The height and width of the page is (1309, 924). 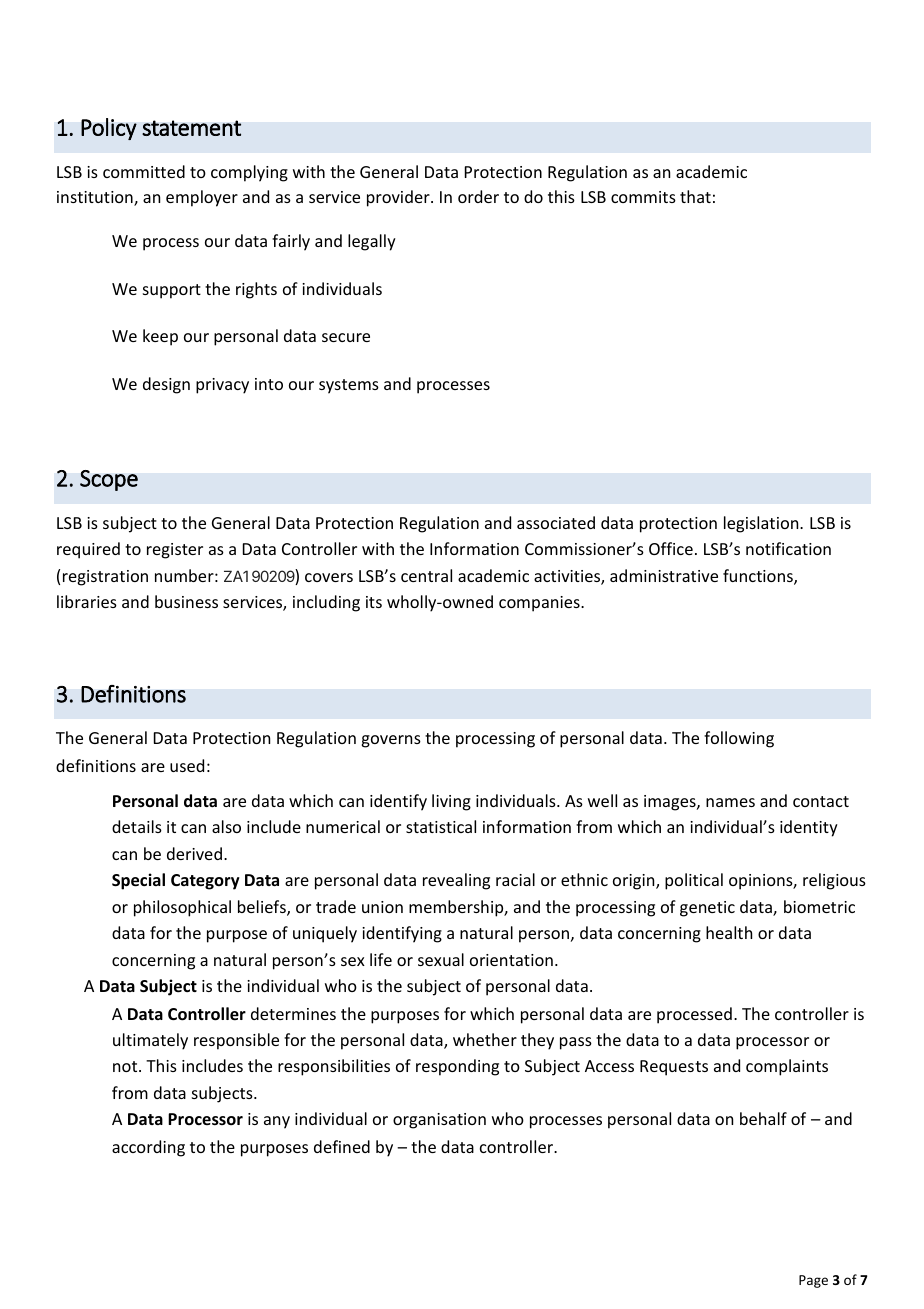 I want to click on used, so click(x=187, y=765).
